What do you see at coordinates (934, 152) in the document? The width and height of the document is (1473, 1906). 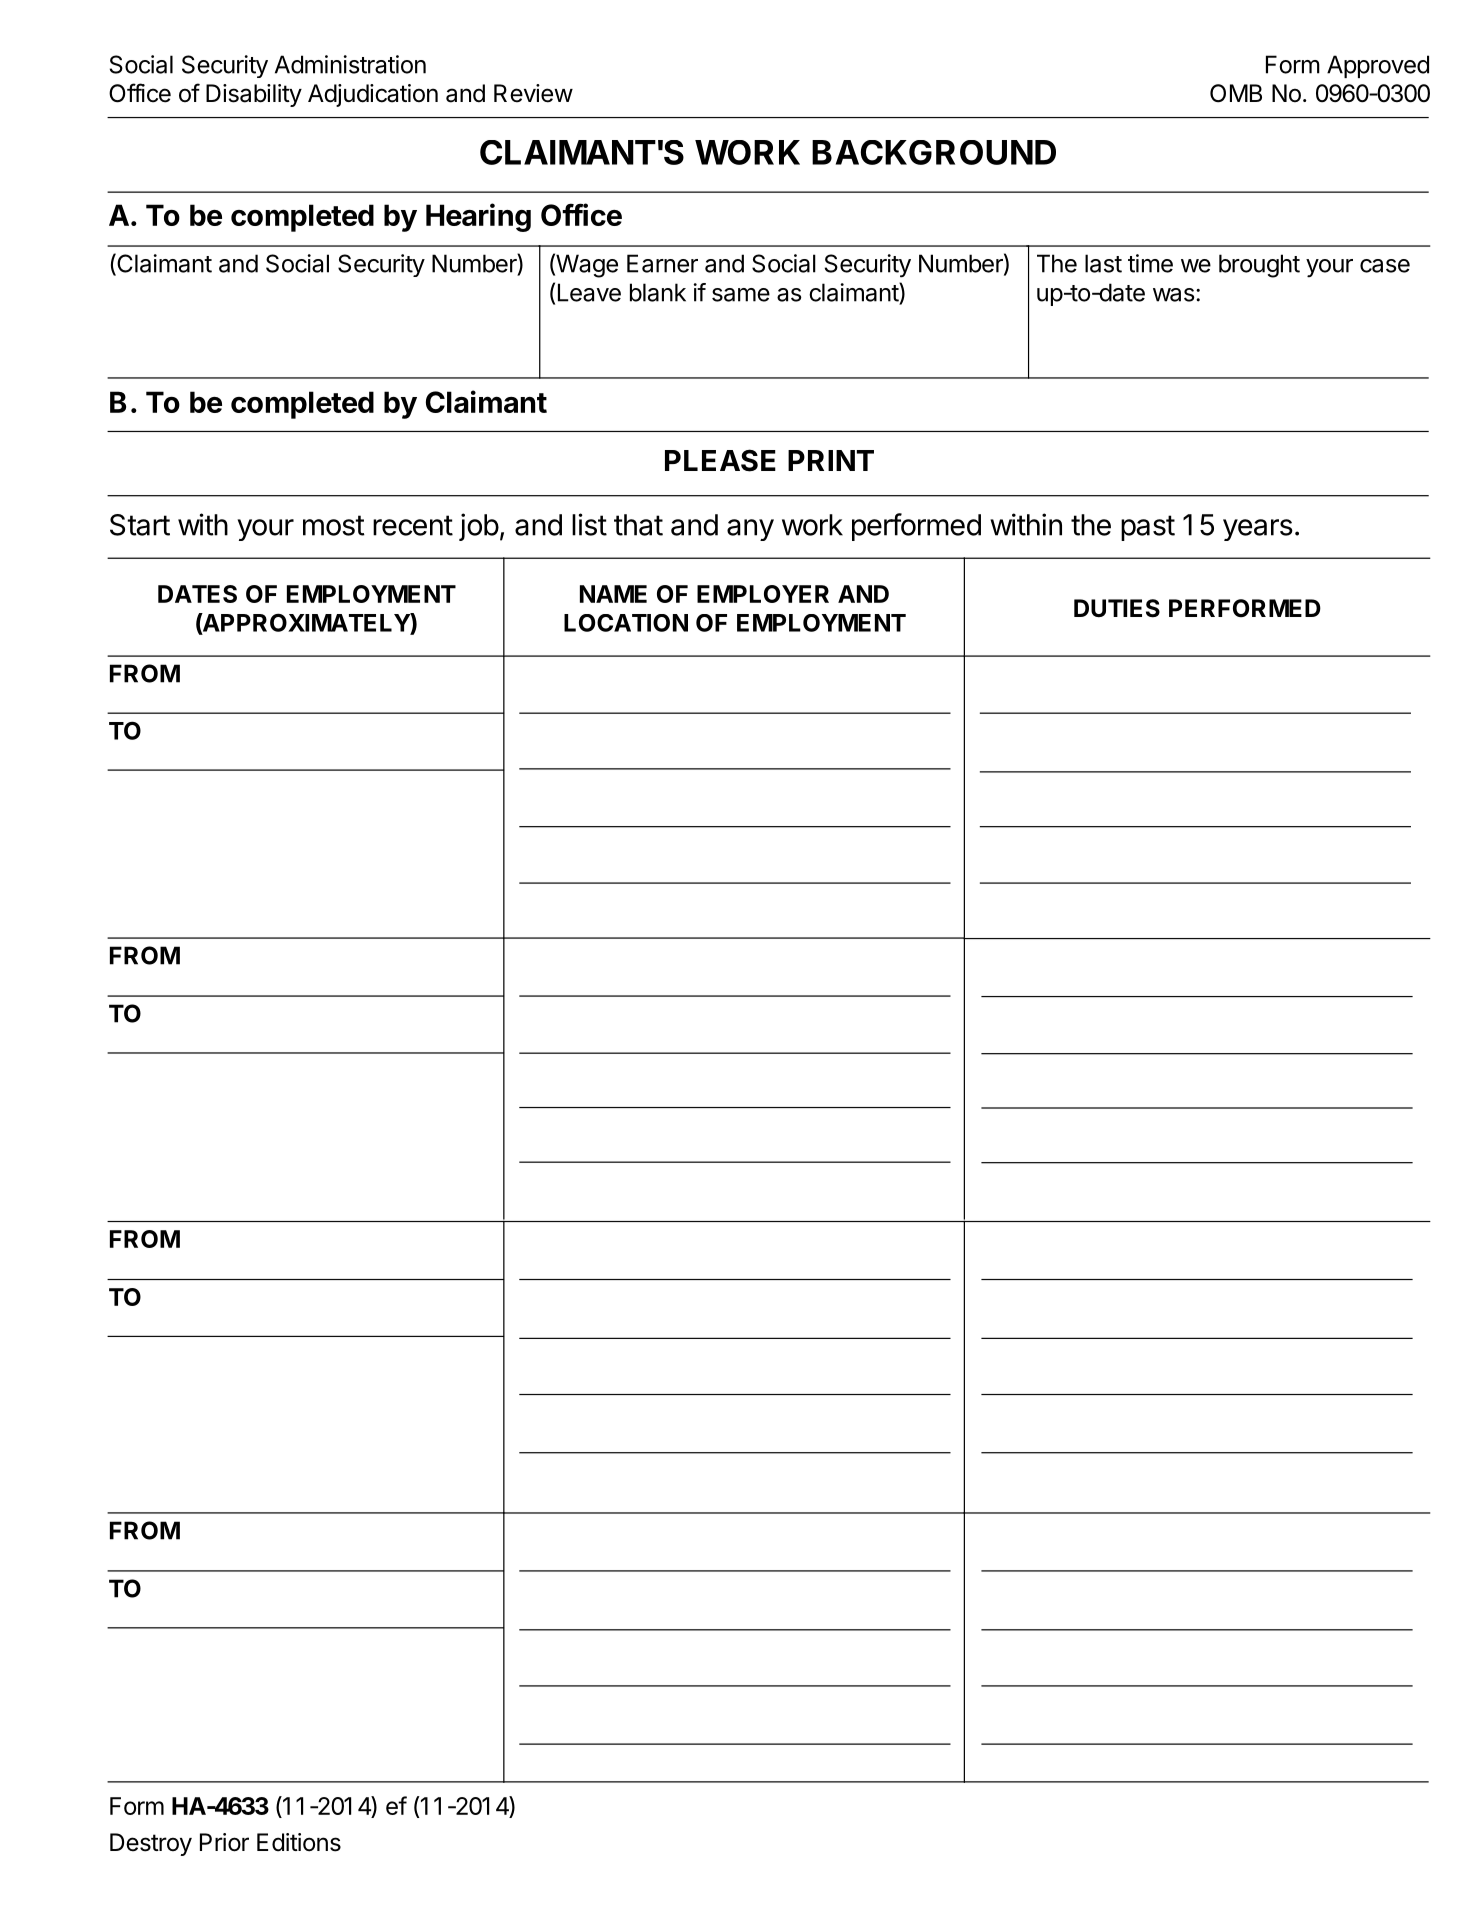 I see `BACKGROUND` at bounding box center [934, 152].
